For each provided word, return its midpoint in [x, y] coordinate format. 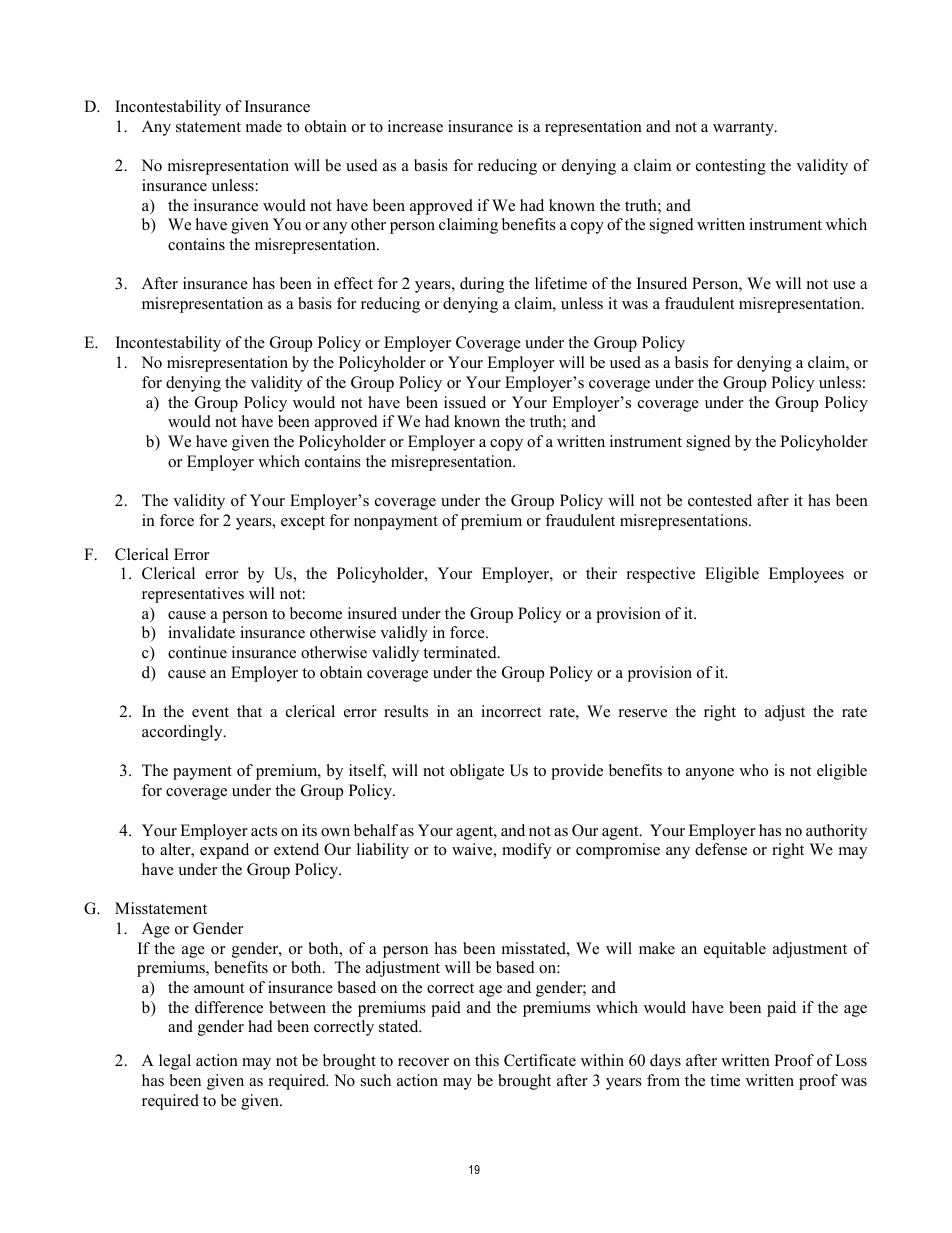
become [316, 613]
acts [264, 831]
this [487, 1060]
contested [720, 500]
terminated [461, 652]
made [264, 126]
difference [229, 1007]
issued [465, 402]
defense [721, 849]
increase [415, 126]
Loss [851, 1060]
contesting [731, 167]
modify [526, 851]
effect [353, 283]
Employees [806, 575]
